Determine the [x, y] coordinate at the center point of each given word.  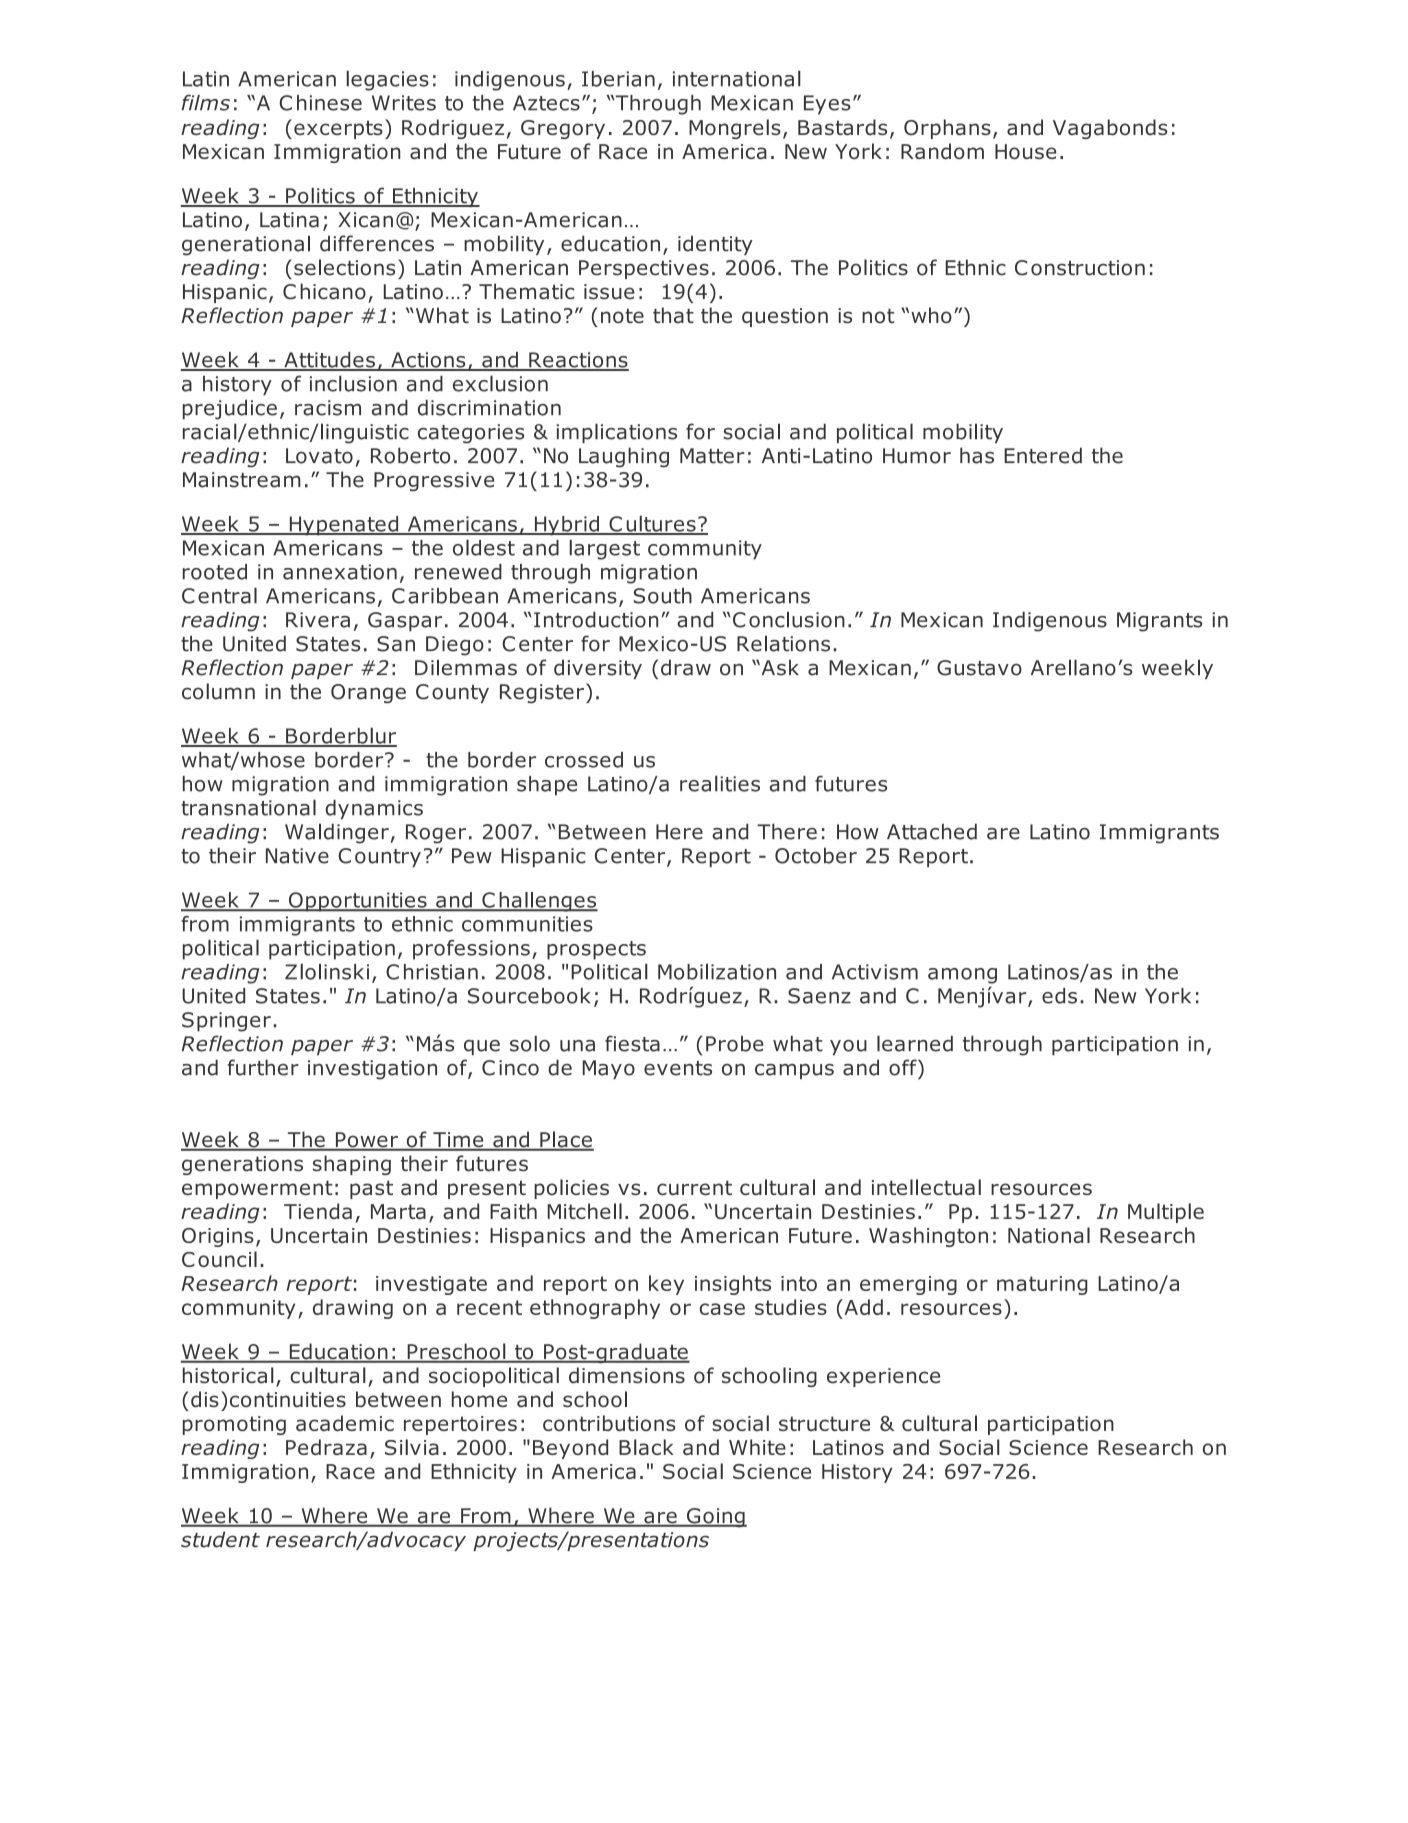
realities [720, 783]
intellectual [926, 1187]
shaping [352, 1165]
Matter [712, 456]
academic [345, 1423]
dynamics [374, 810]
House [1025, 151]
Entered [1043, 455]
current [694, 1188]
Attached [932, 832]
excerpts [338, 129]
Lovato [319, 456]
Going [715, 1518]
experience [883, 1377]
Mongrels [735, 129]
